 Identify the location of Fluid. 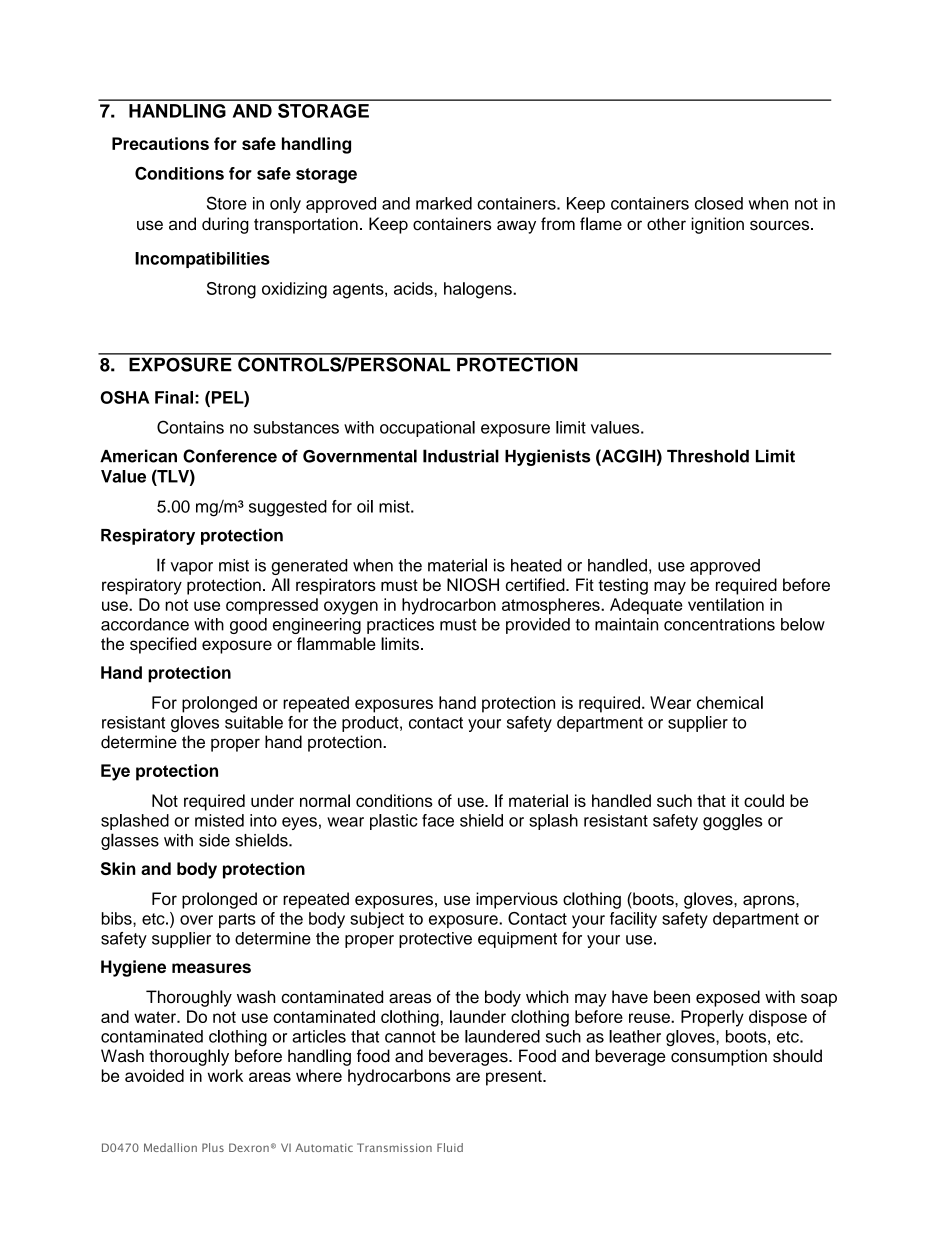
(450, 1147).
